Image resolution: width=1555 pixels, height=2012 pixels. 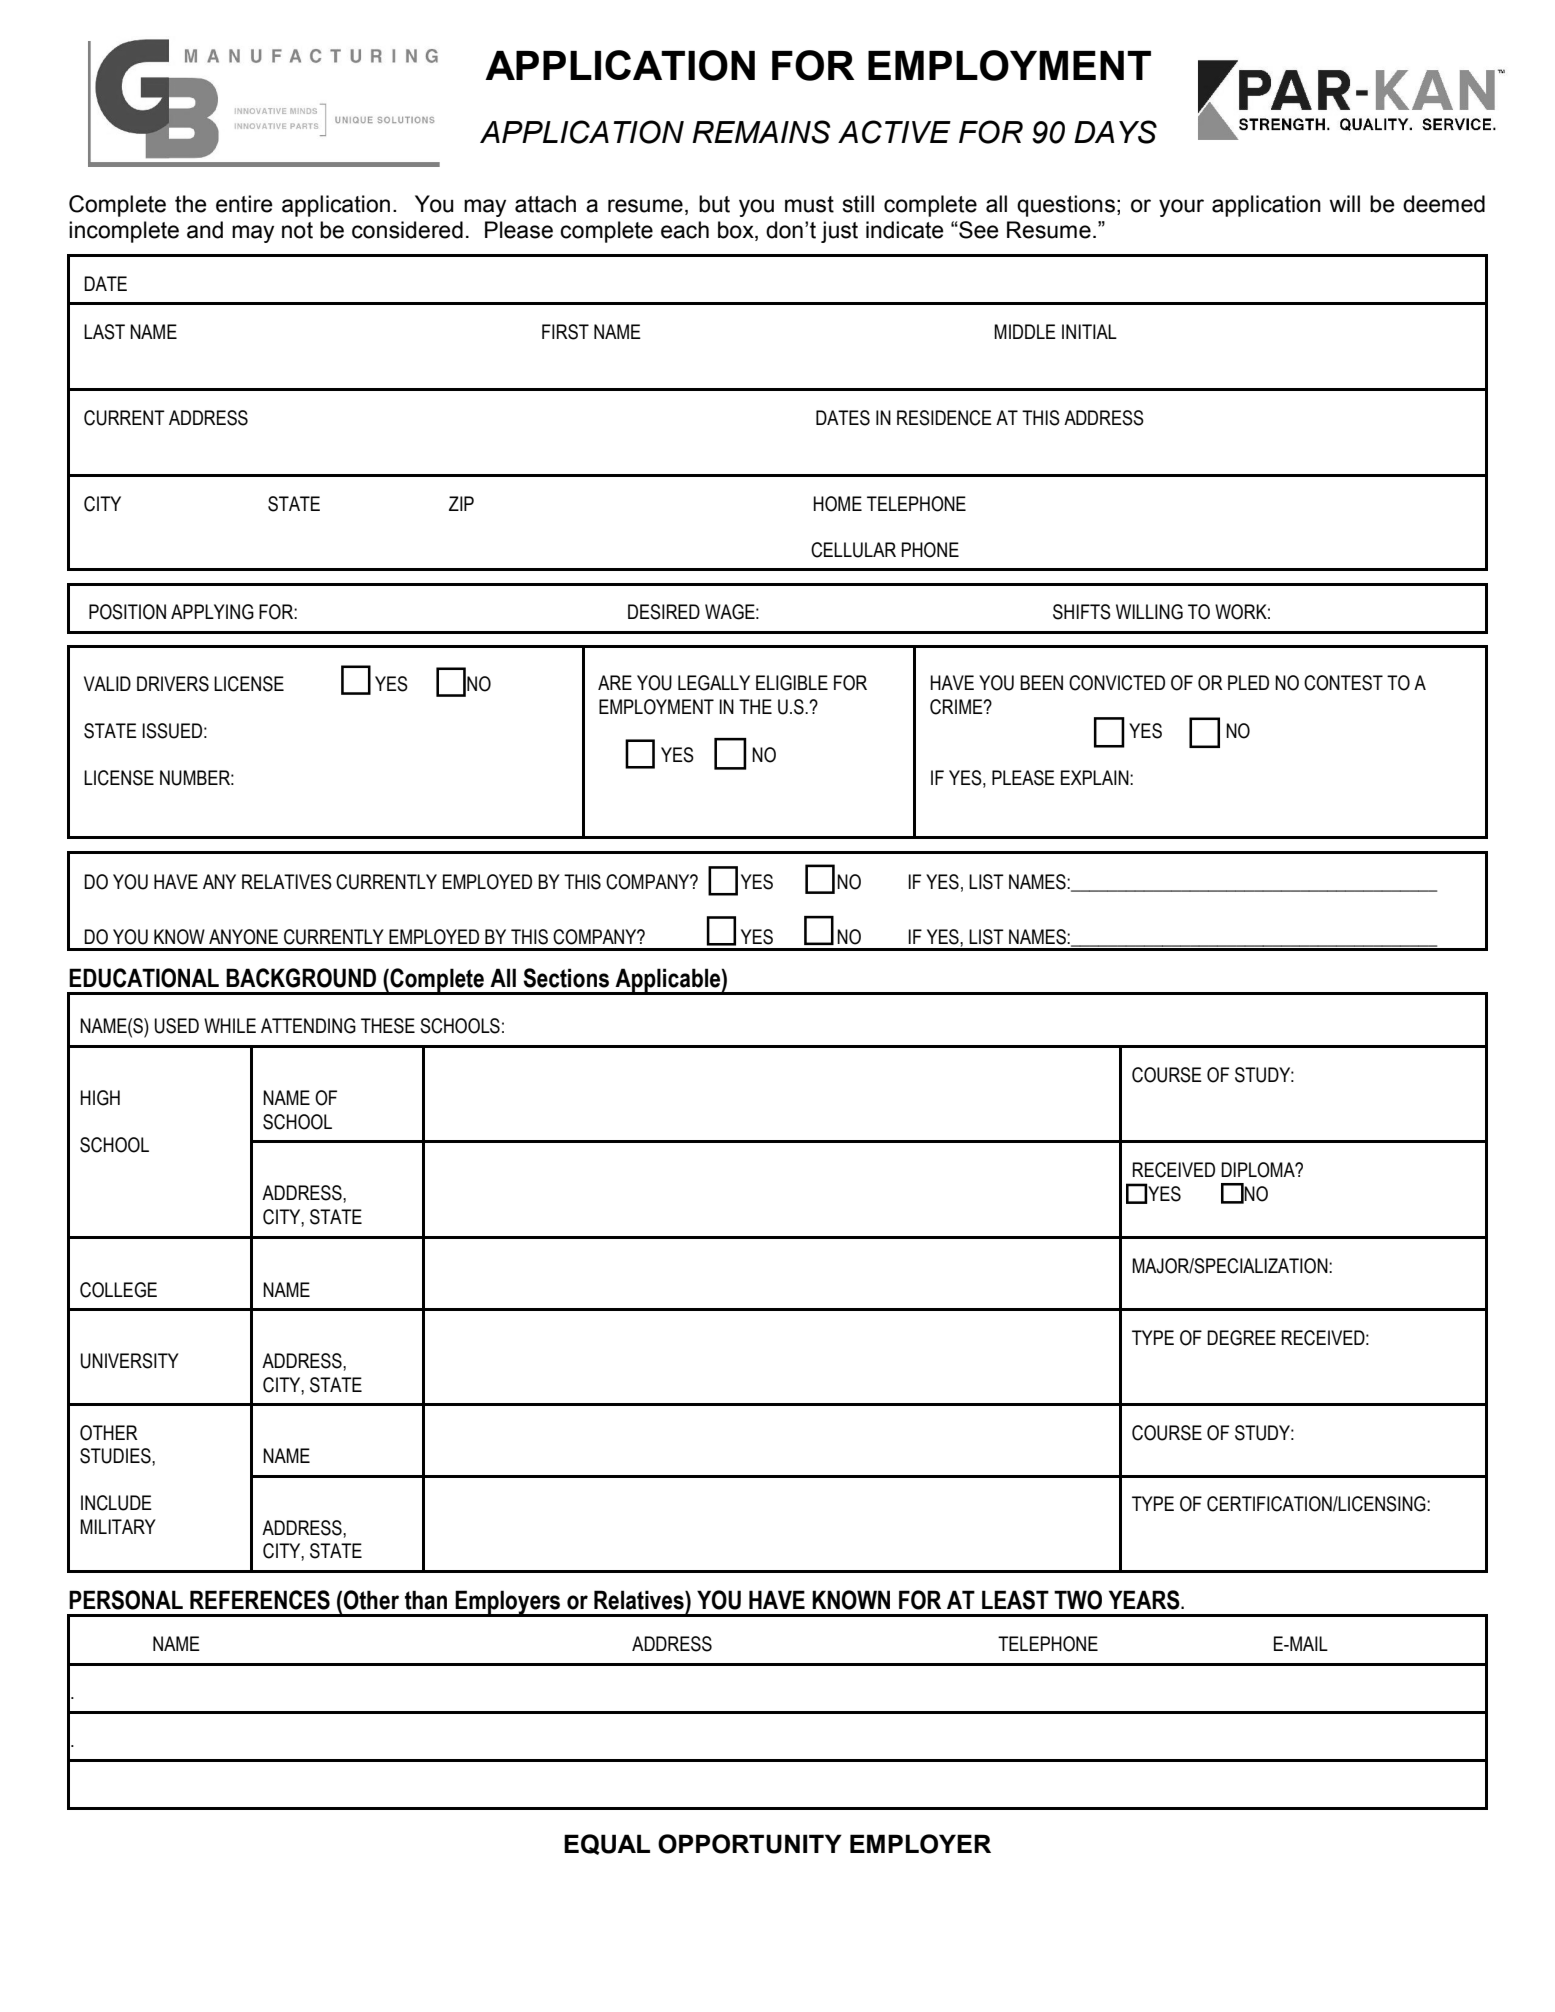 What do you see at coordinates (809, 204) in the screenshot?
I see `must` at bounding box center [809, 204].
